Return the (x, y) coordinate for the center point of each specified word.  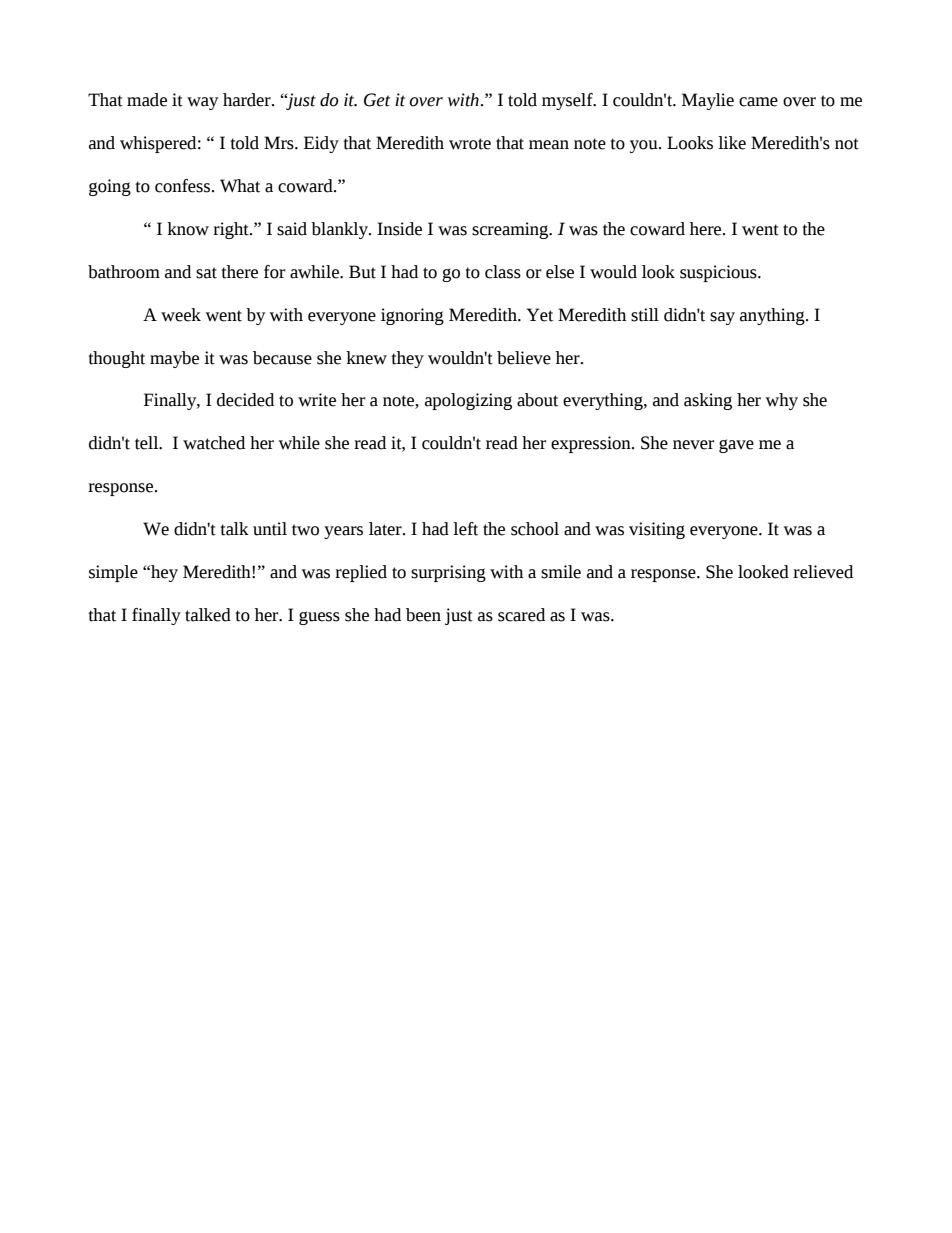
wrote (470, 144)
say (722, 318)
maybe (174, 359)
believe (524, 358)
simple (113, 573)
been (423, 615)
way (202, 103)
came (758, 102)
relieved (823, 572)
